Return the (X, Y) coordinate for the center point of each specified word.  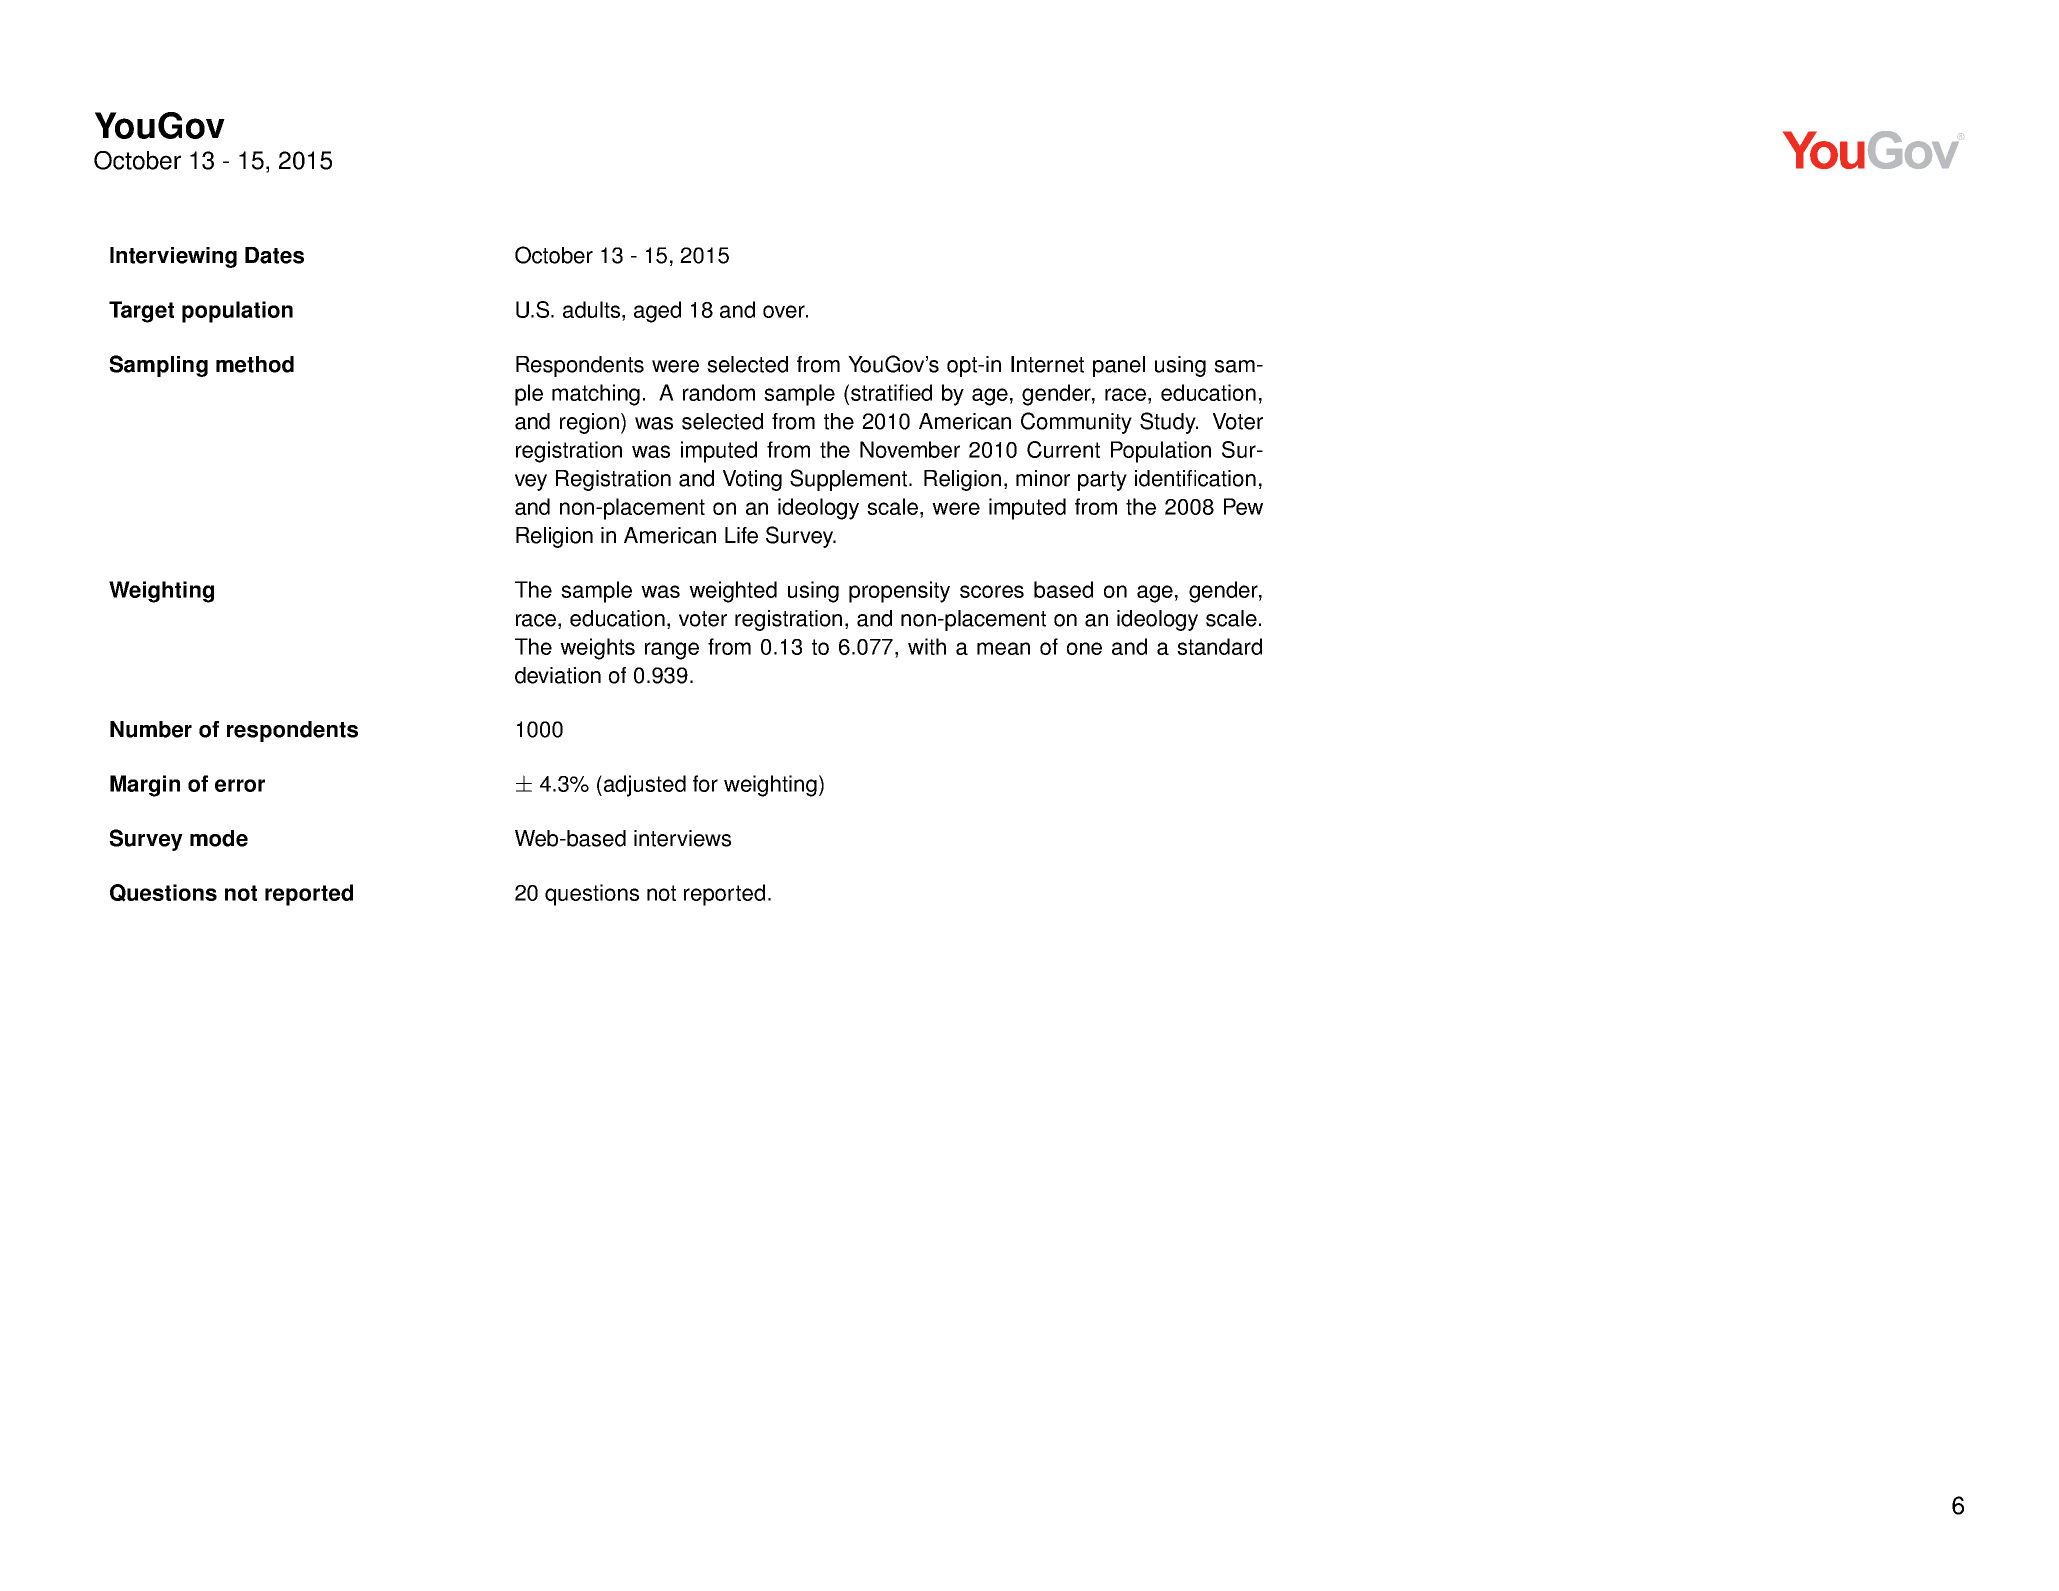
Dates (274, 255)
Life (741, 535)
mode (219, 838)
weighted (733, 592)
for (705, 783)
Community (1076, 423)
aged (657, 312)
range (672, 651)
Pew (1243, 506)
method (255, 364)
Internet (1047, 364)
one (1084, 648)
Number (151, 729)
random (719, 392)
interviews (682, 838)
